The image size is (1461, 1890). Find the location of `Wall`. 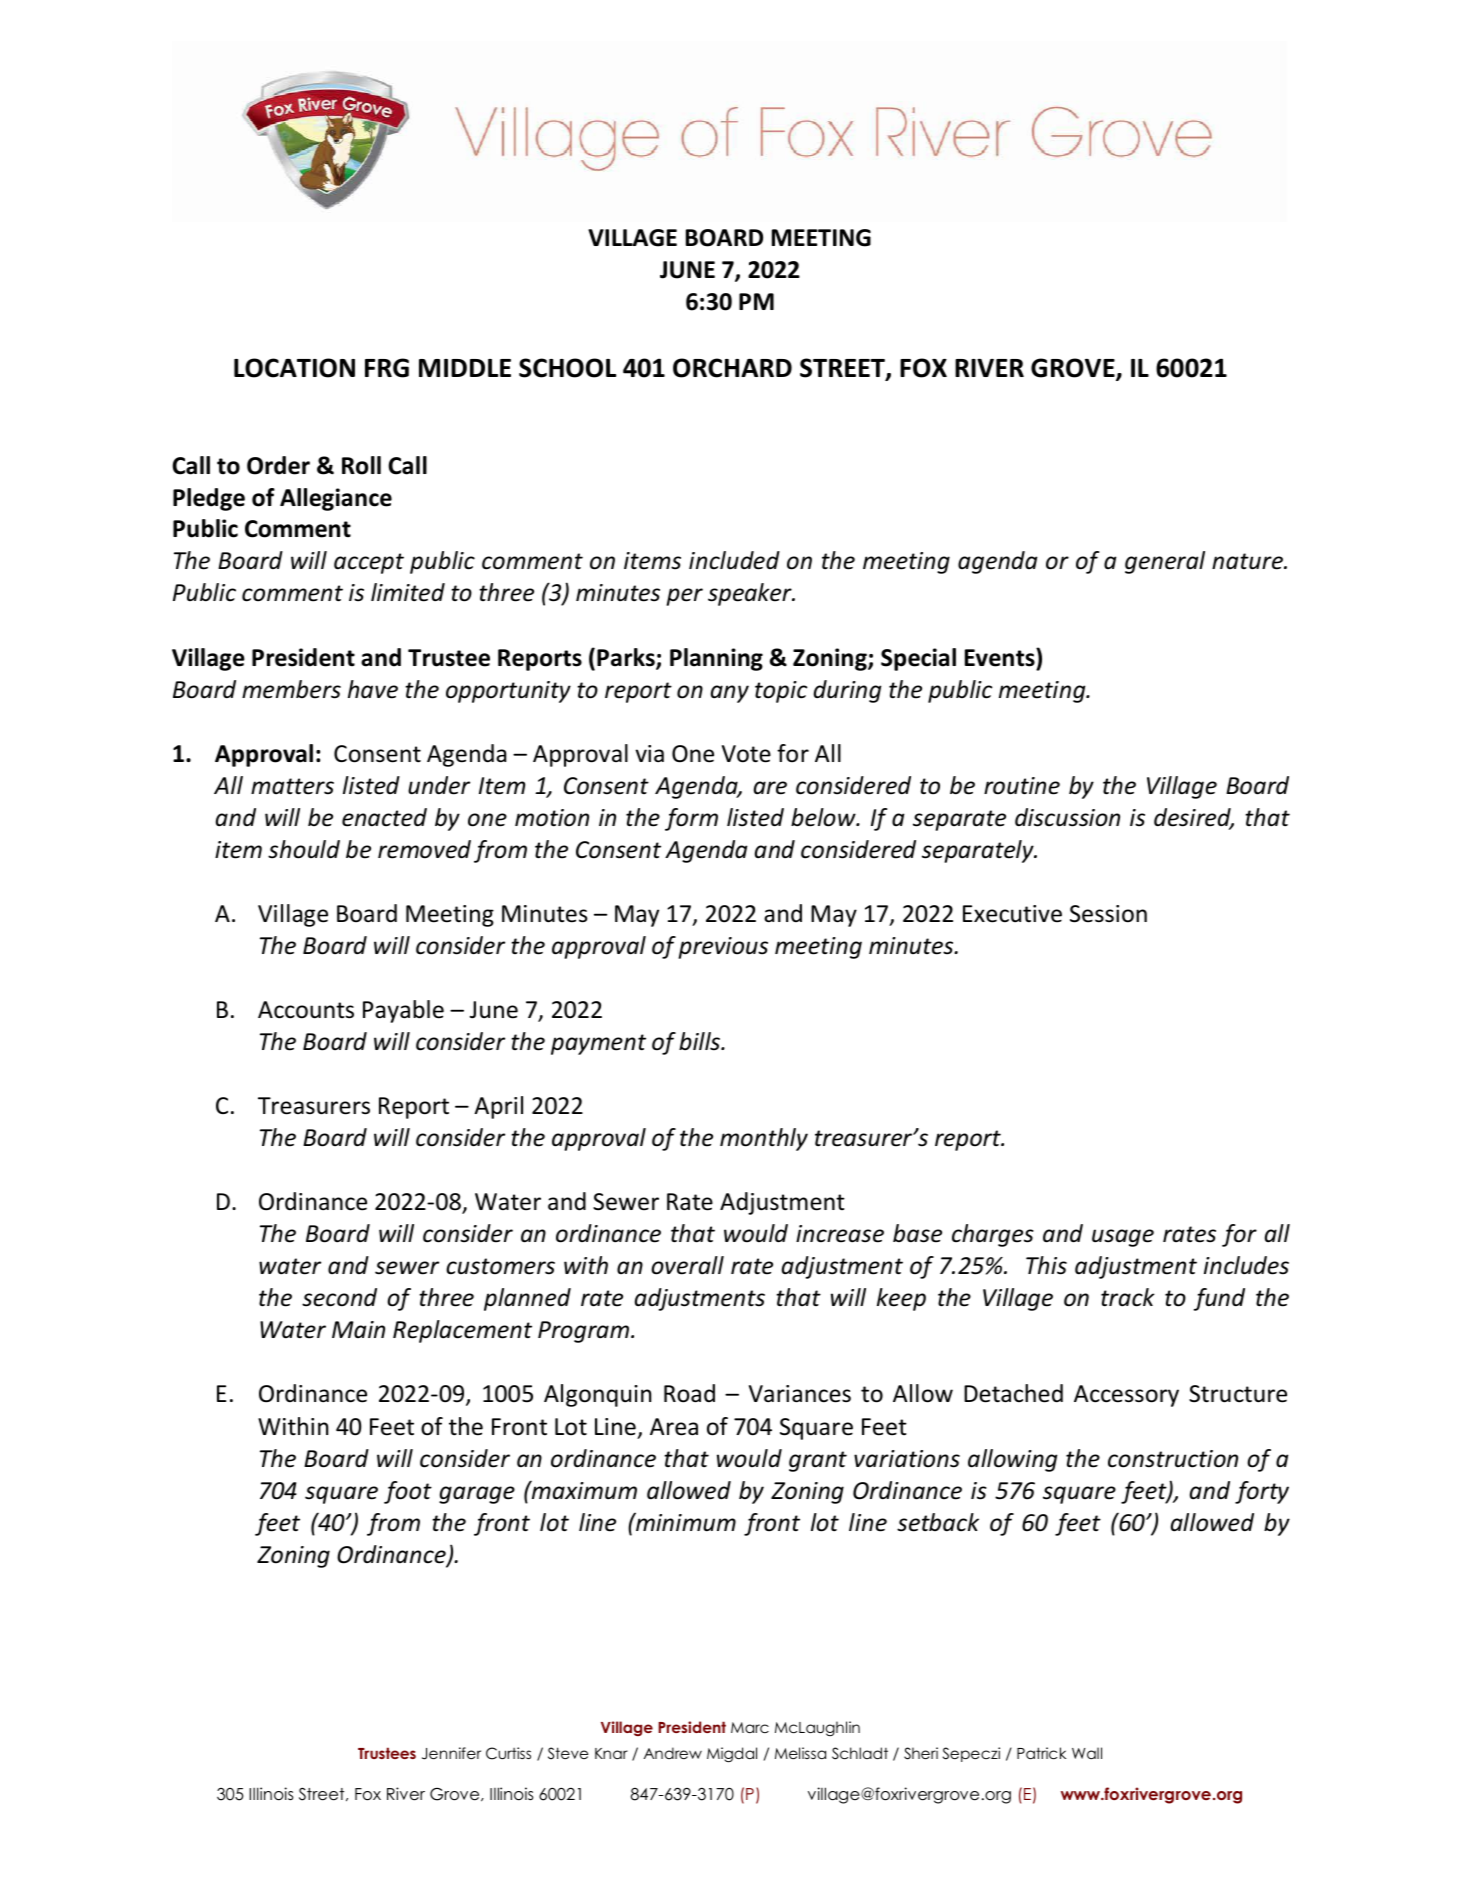

Wall is located at coordinates (1087, 1753).
